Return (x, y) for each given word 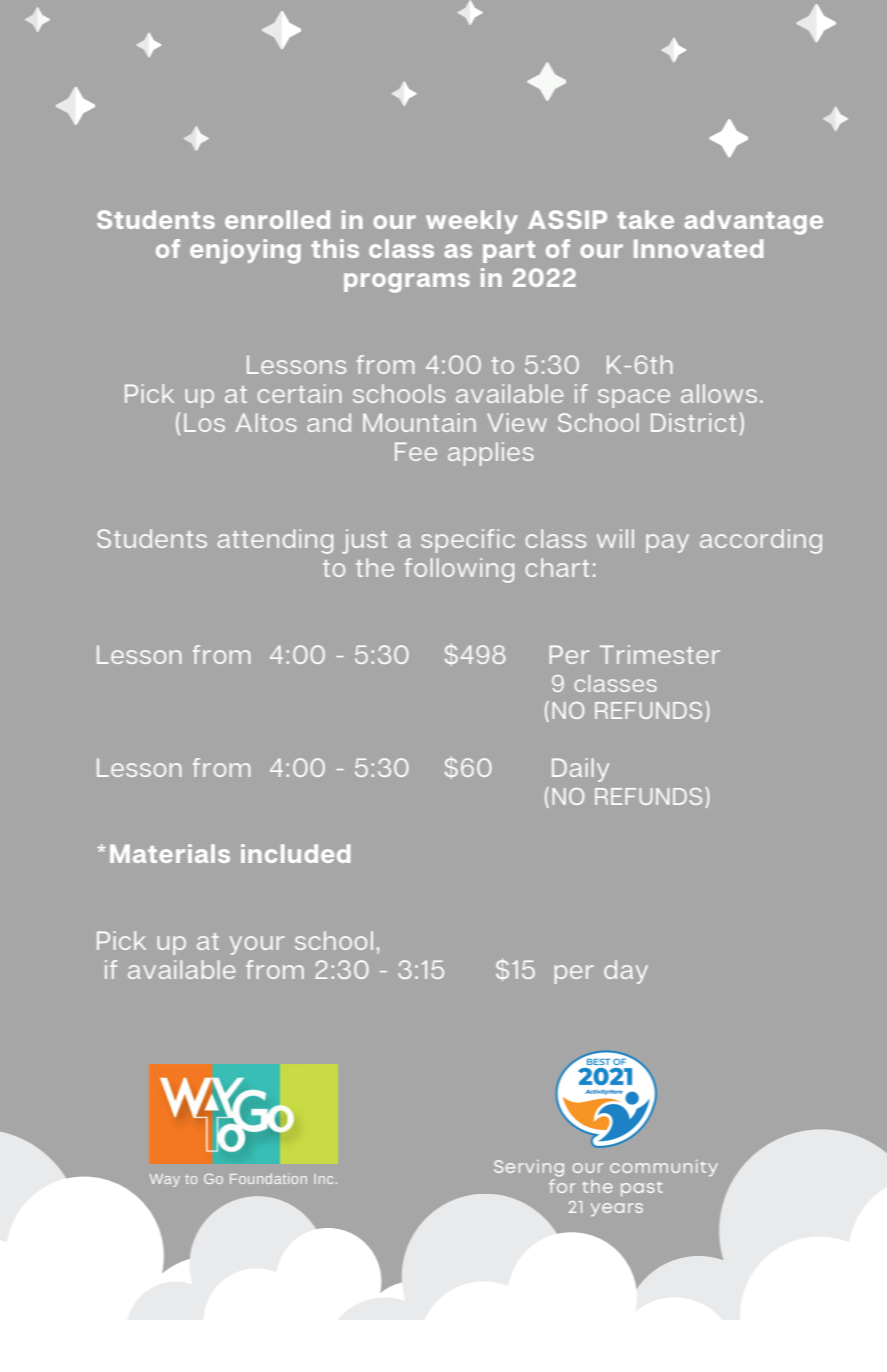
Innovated (698, 248)
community (664, 1168)
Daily (580, 770)
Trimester (660, 654)
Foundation (268, 1178)
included (295, 853)
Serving (529, 1168)
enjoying (245, 251)
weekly (472, 222)
